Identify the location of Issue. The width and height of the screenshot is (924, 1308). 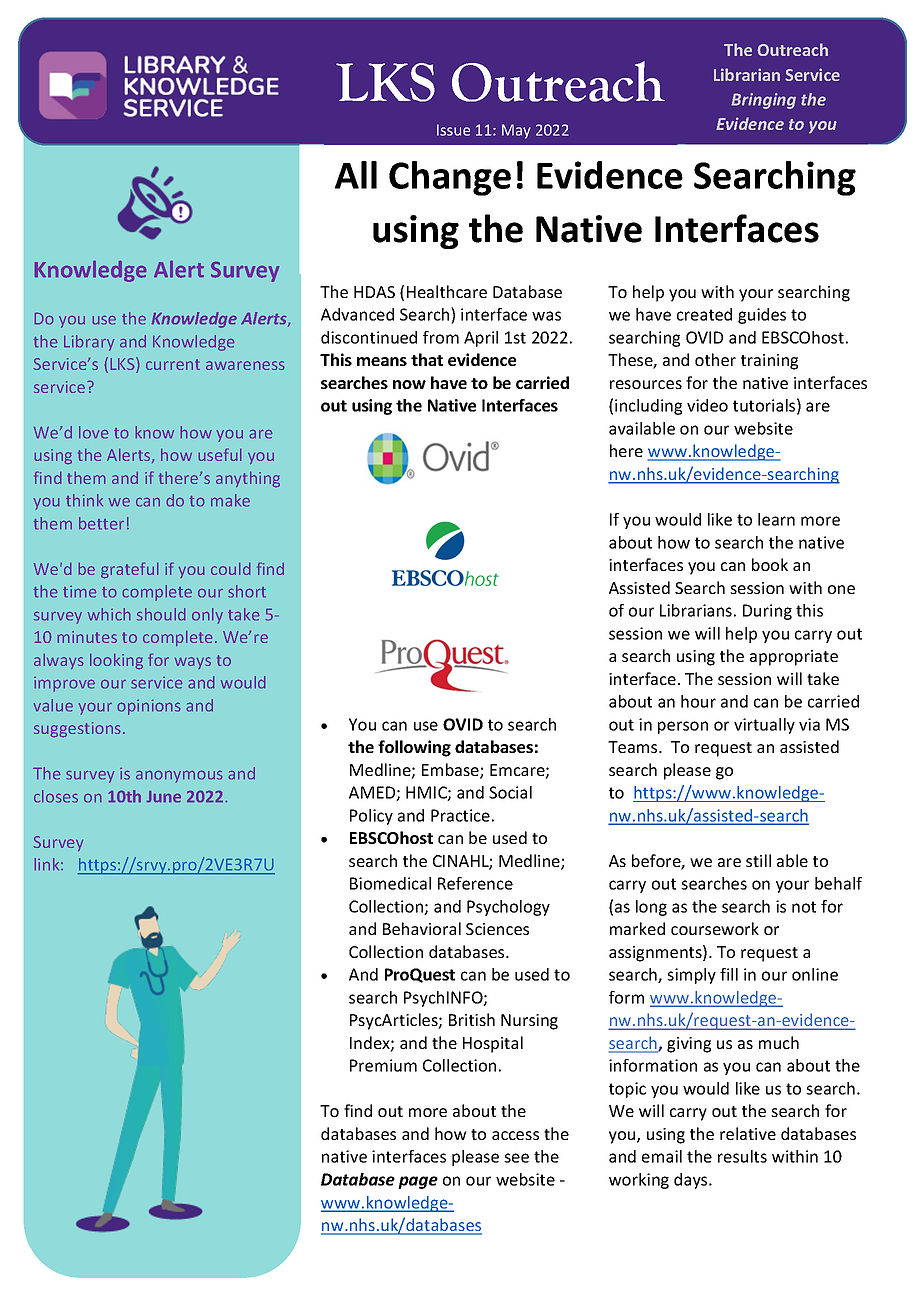
(453, 130).
